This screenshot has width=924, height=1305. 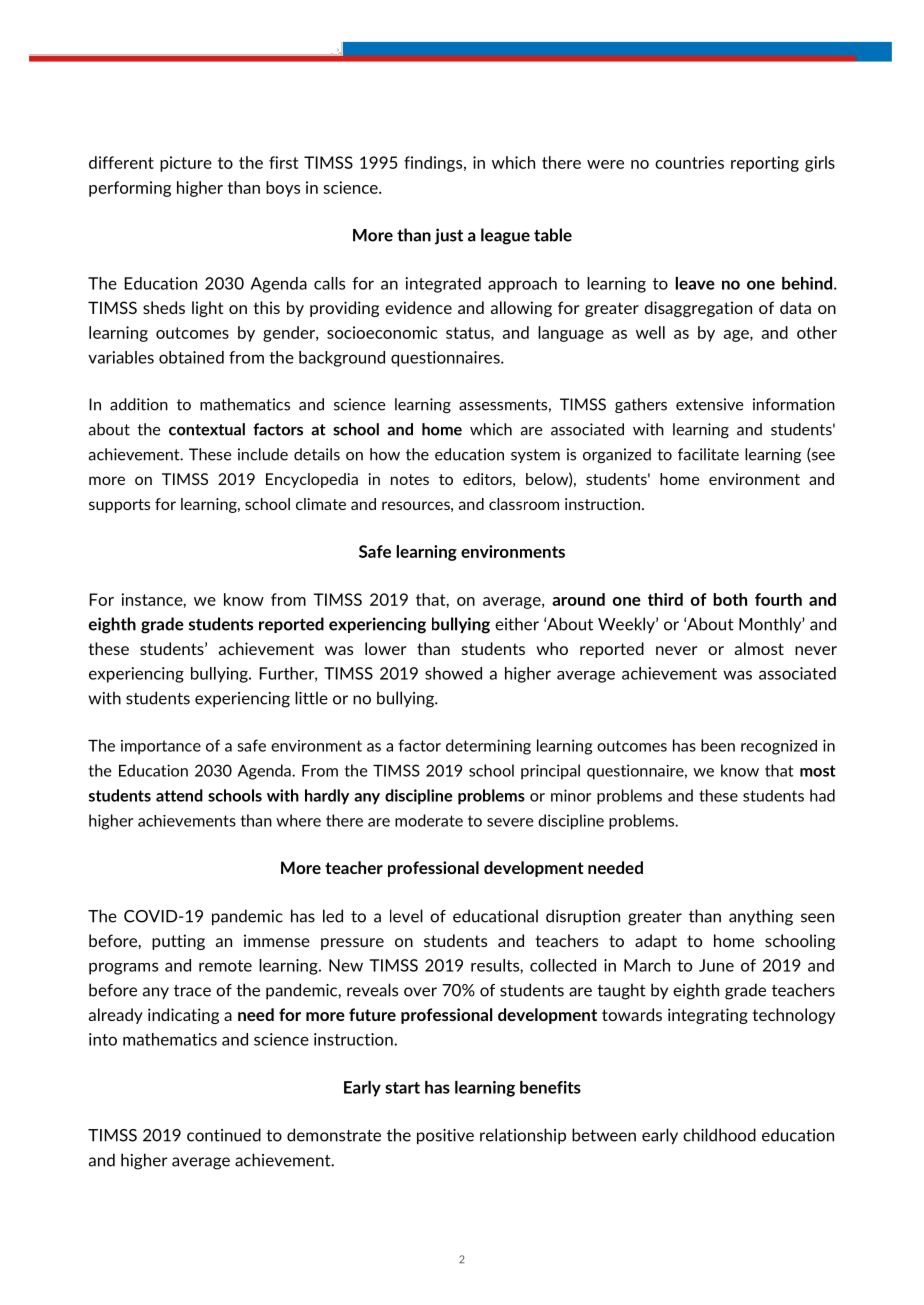 I want to click on positive, so click(x=445, y=1136).
